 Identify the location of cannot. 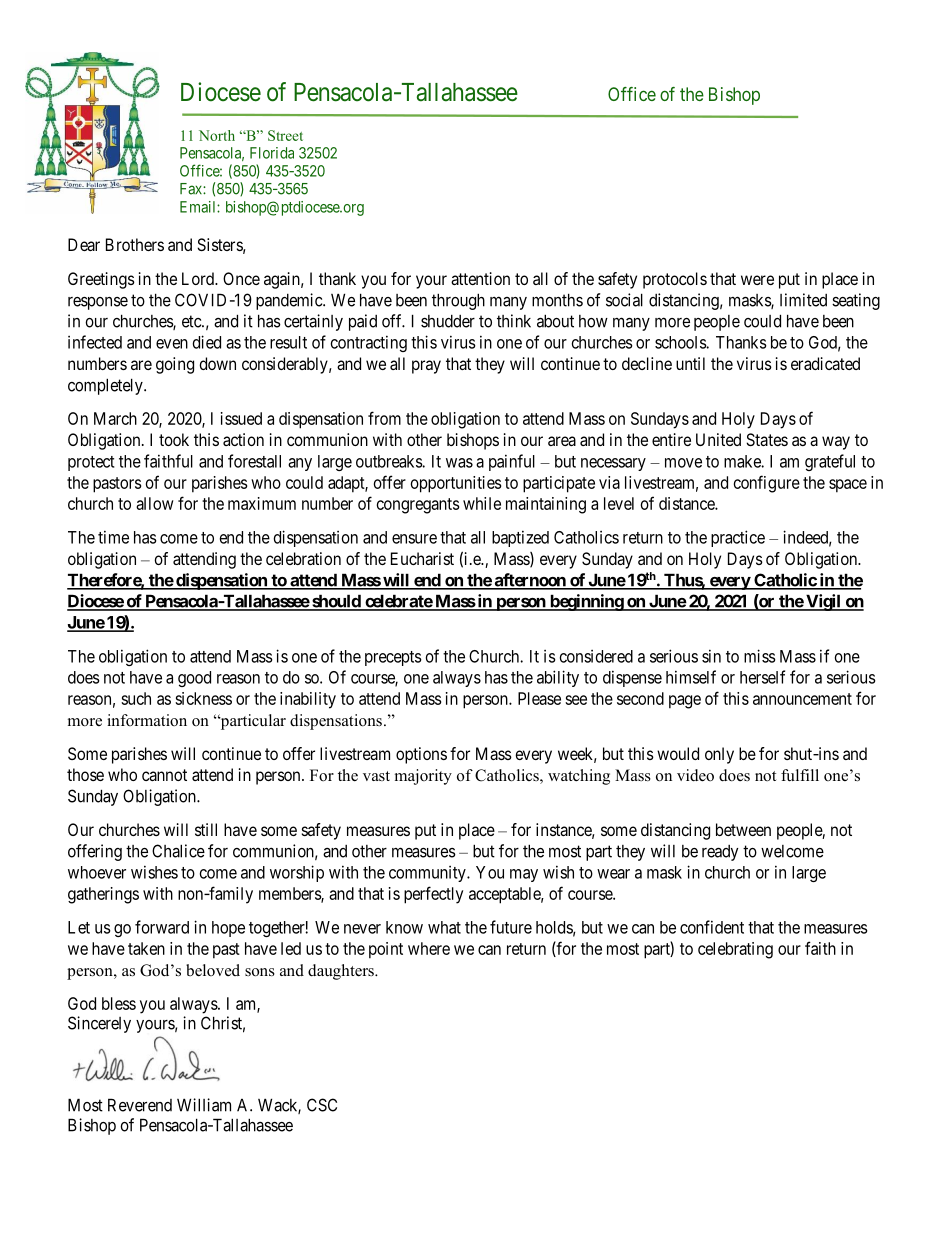
(164, 775).
